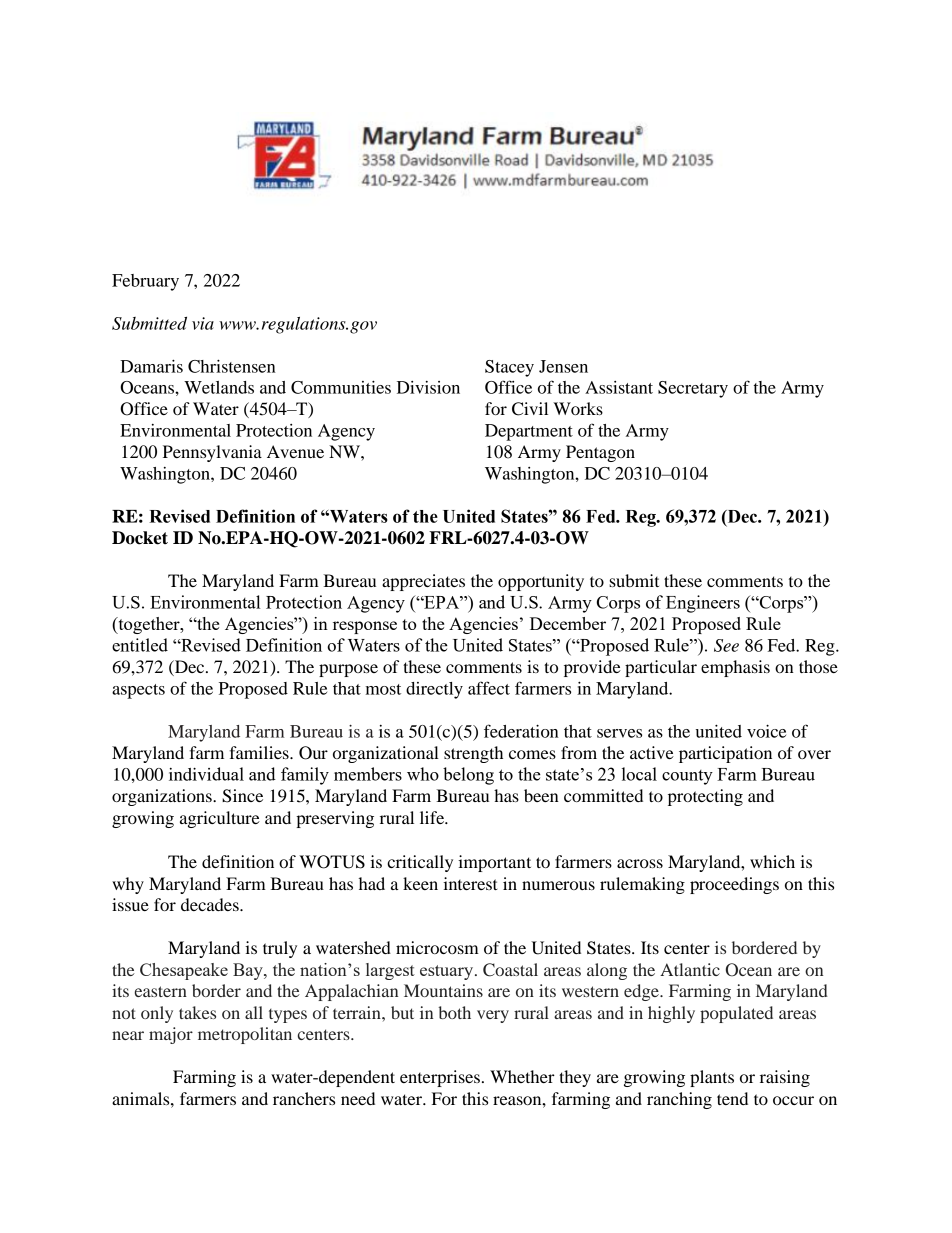 The width and height of the image is (952, 1233). Describe the element at coordinates (600, 453) in the image. I see `Pentagon` at that location.
